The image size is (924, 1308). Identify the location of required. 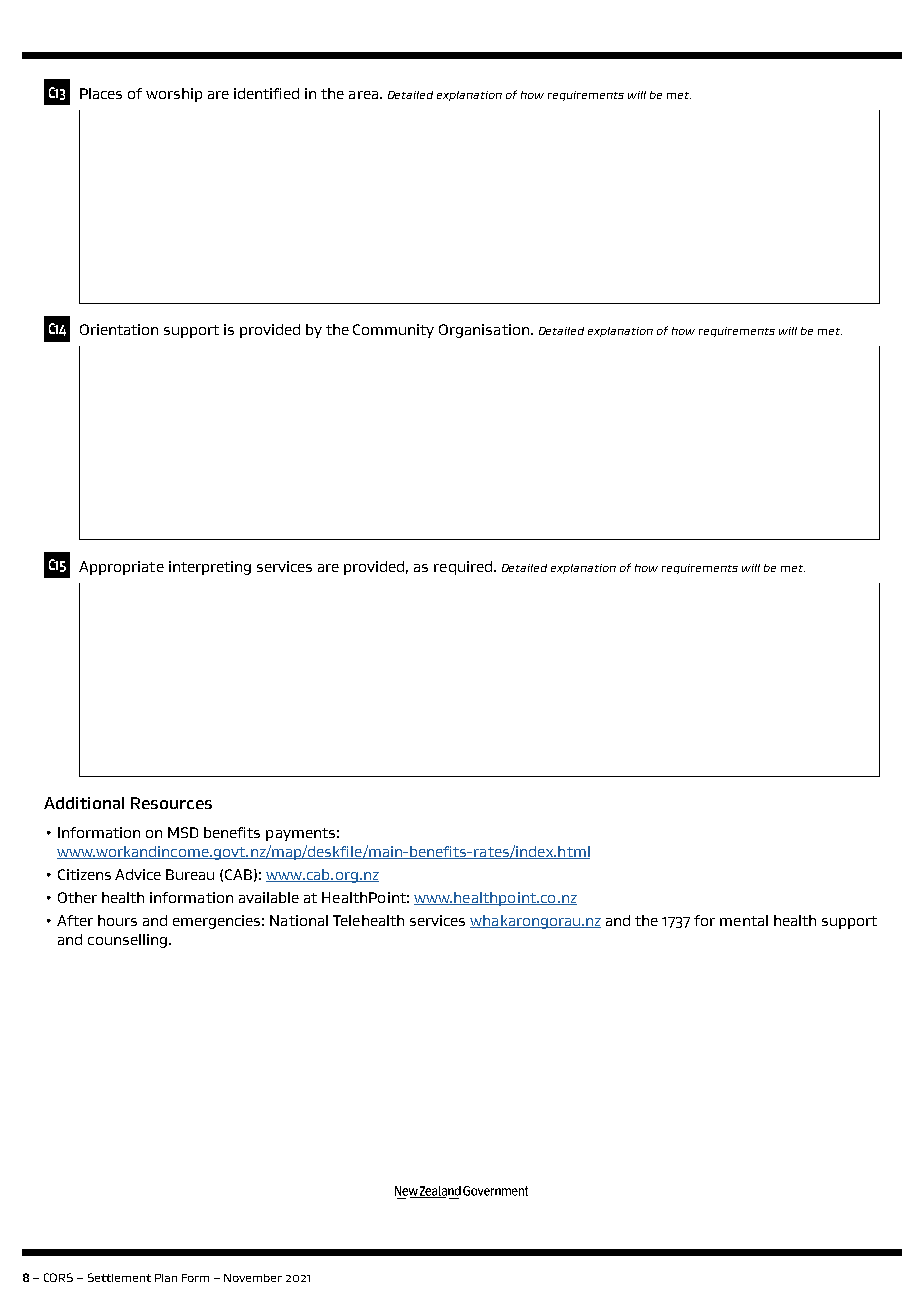
(463, 568).
